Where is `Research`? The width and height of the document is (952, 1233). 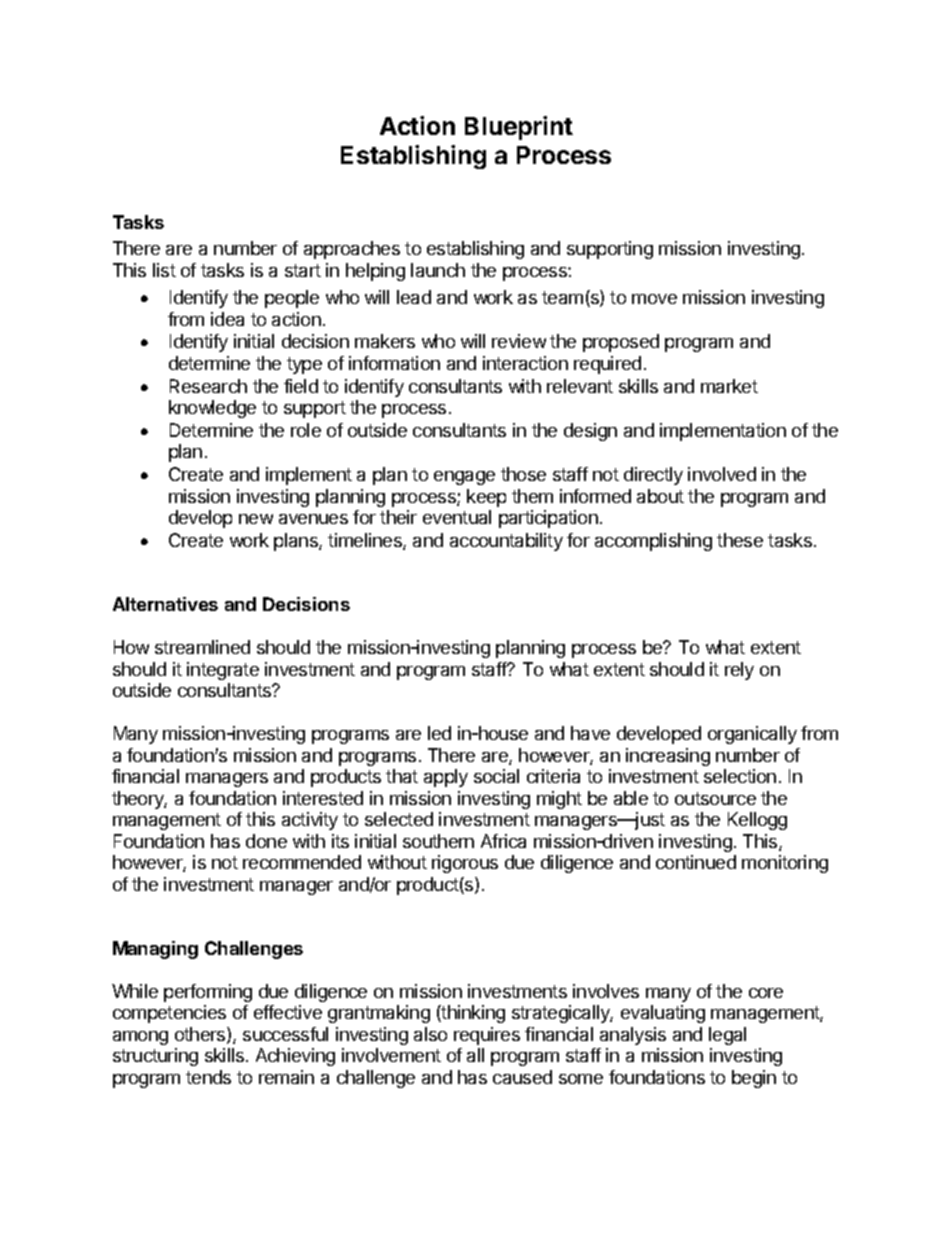
Research is located at coordinates (208, 386).
